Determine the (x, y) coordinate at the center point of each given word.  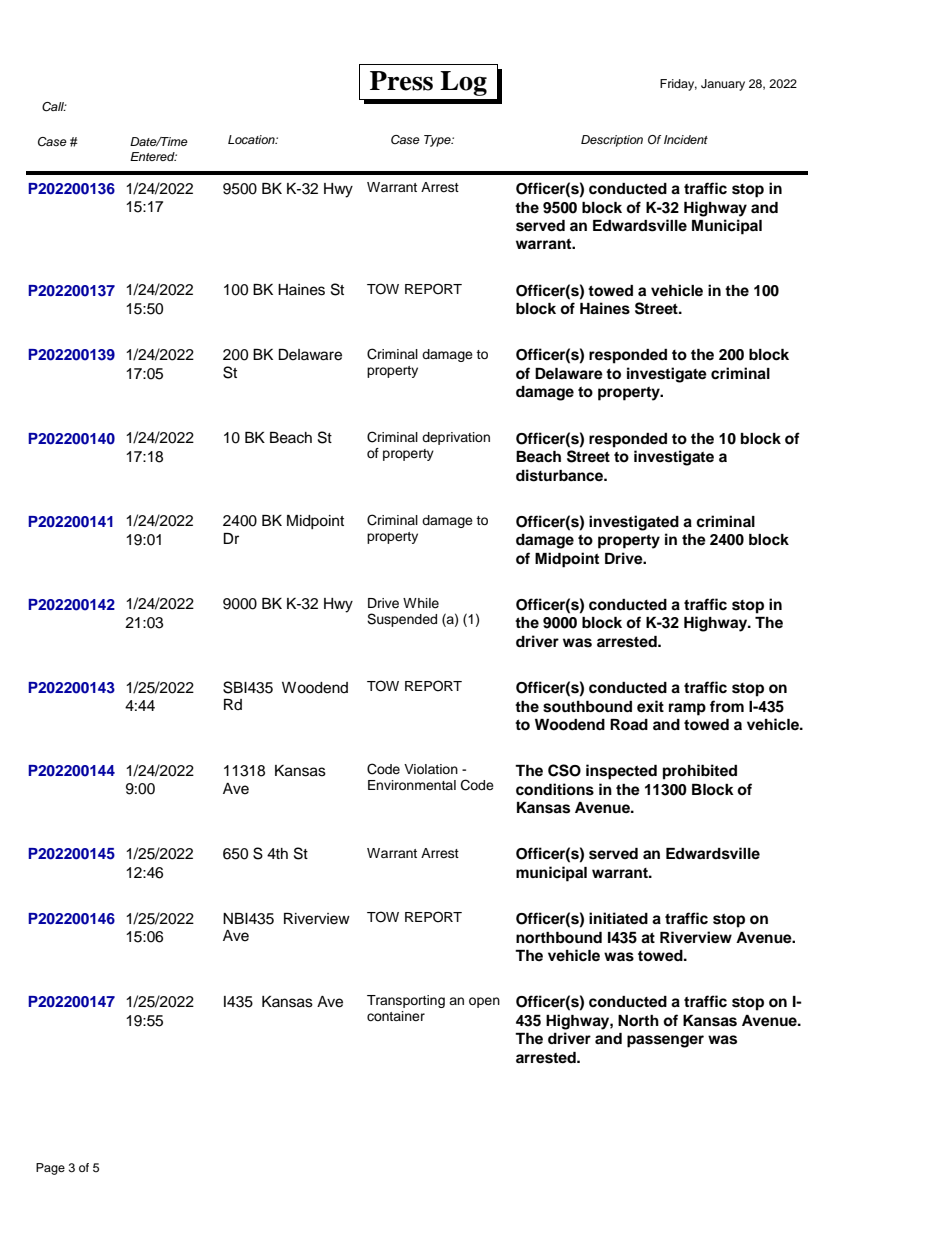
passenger (665, 1041)
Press (401, 81)
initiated (618, 918)
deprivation (456, 438)
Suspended (402, 620)
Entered (153, 156)
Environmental (412, 785)
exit (650, 706)
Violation (431, 769)
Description (612, 141)
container (396, 1016)
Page (50, 1169)
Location (252, 139)
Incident (686, 139)
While (421, 603)
